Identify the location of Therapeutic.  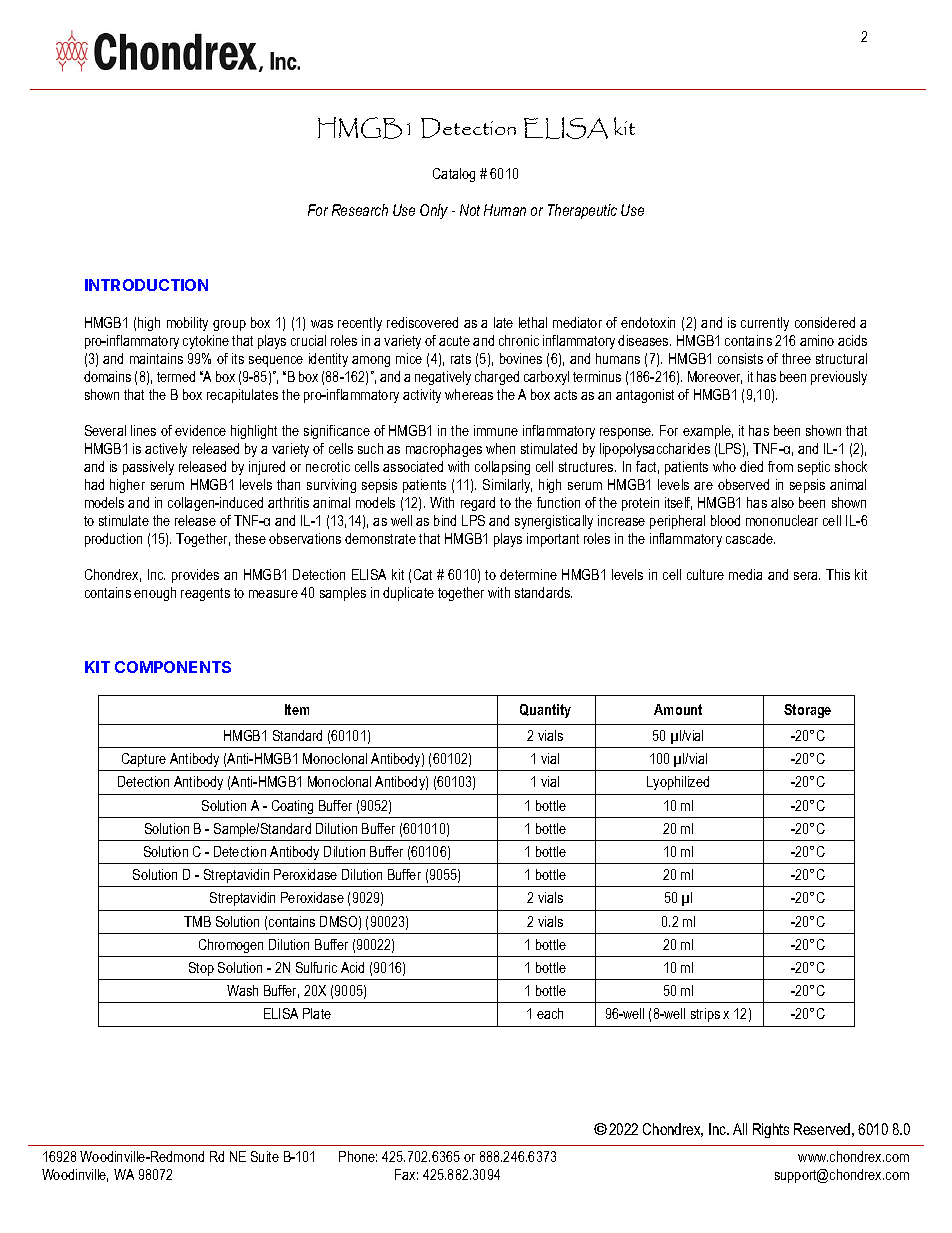
(582, 211).
